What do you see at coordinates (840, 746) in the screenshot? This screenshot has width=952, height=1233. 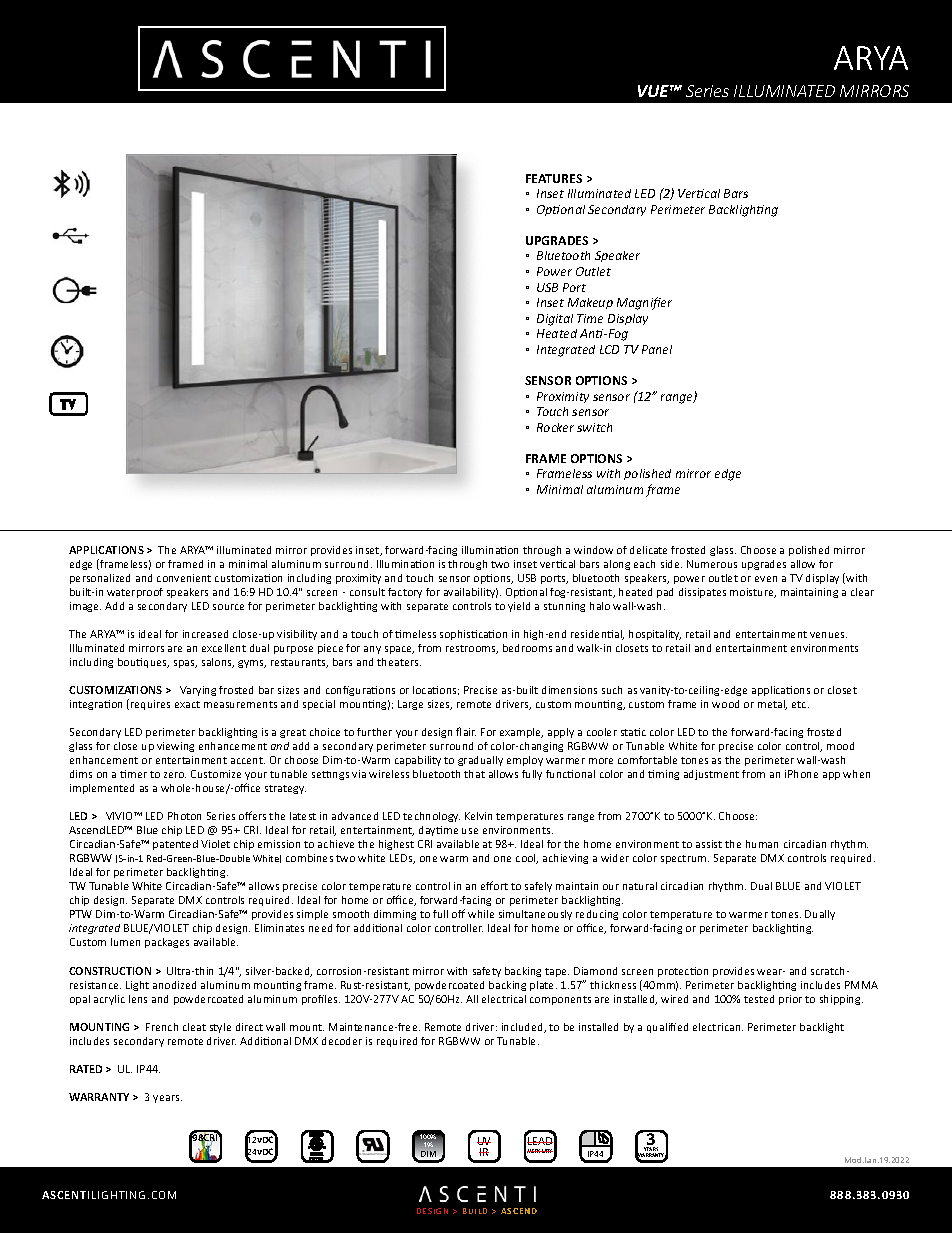 I see `mood` at bounding box center [840, 746].
